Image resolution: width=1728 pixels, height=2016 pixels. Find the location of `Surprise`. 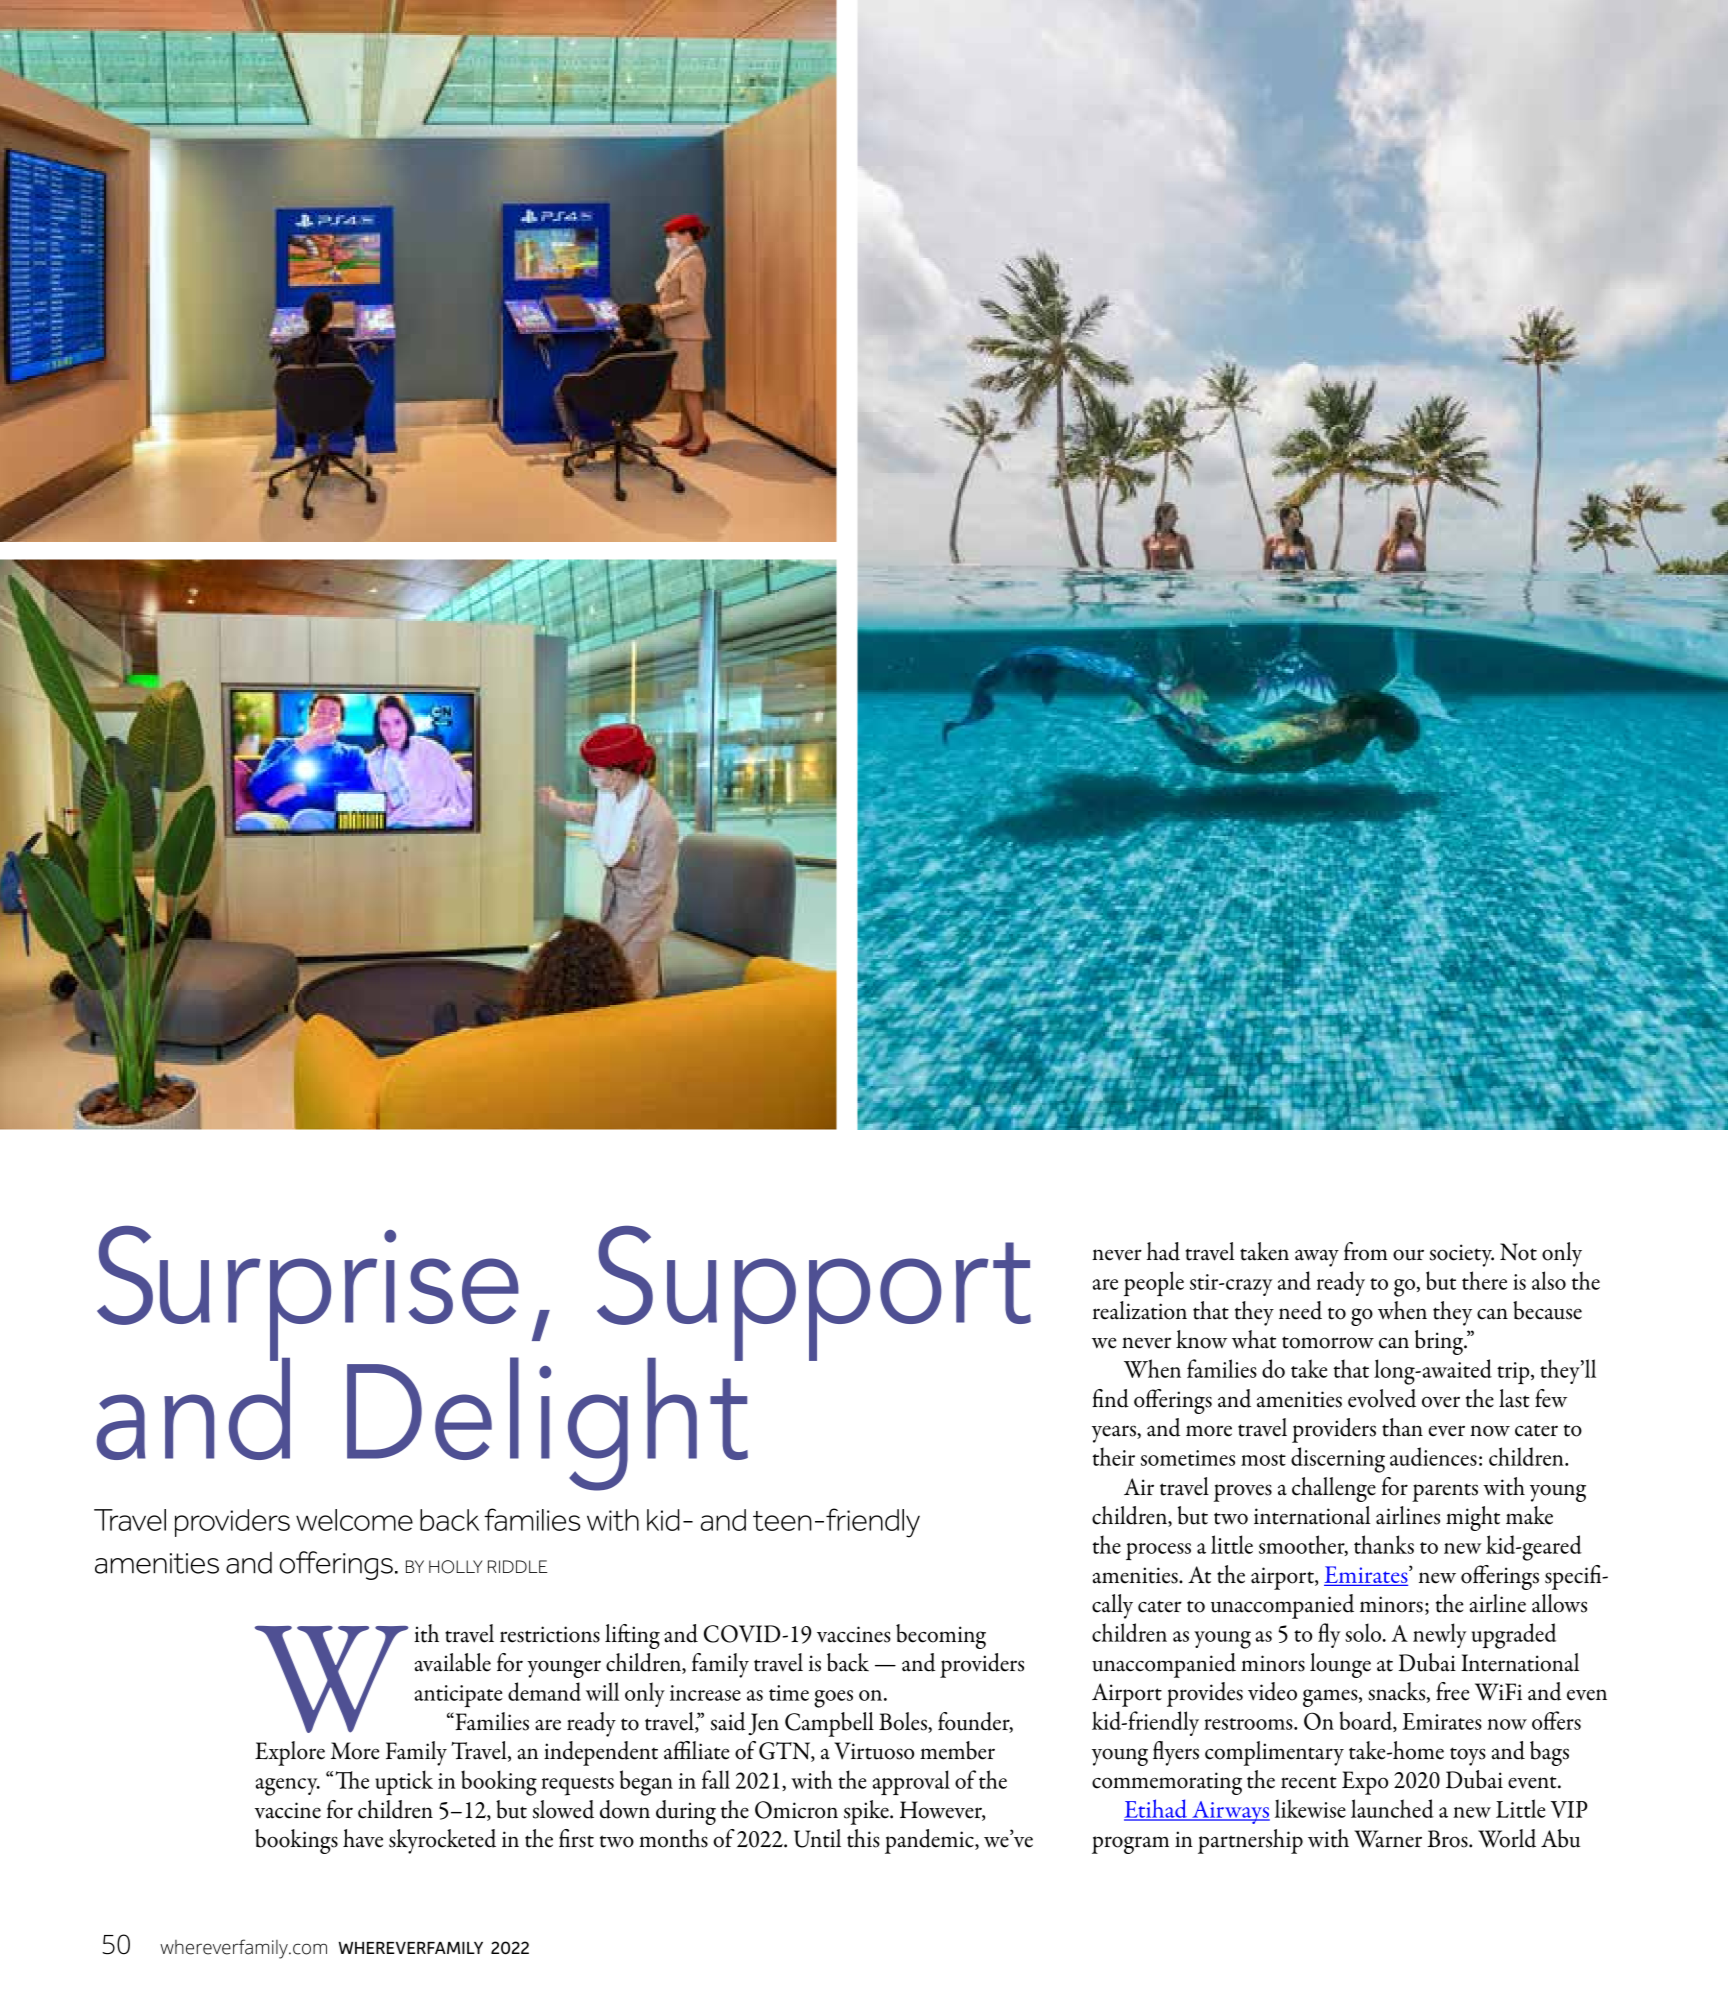

Surprise is located at coordinates (308, 1294).
